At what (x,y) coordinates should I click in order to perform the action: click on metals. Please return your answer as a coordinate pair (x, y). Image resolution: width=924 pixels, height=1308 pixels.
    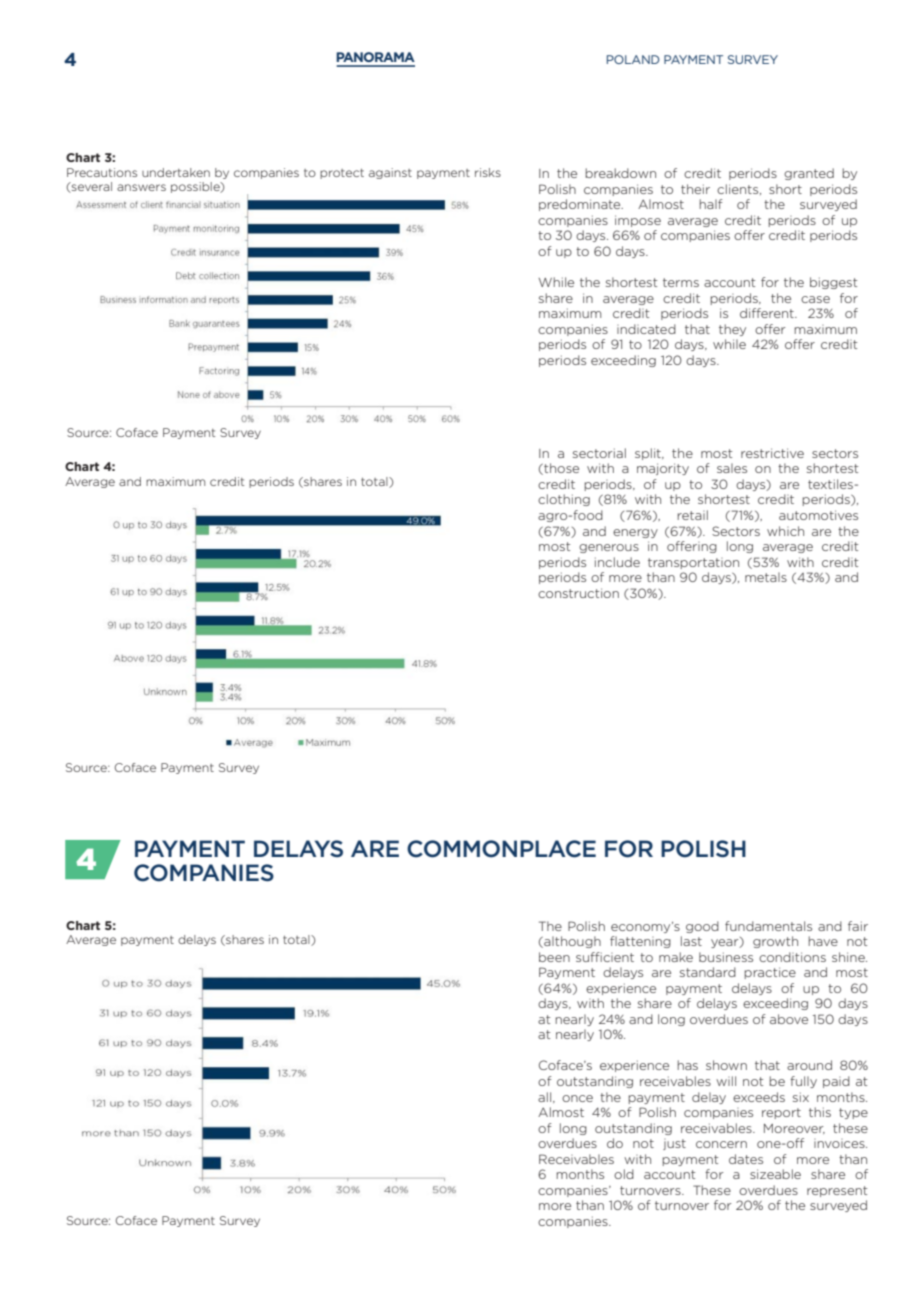
    Looking at the image, I should click on (766, 577).
